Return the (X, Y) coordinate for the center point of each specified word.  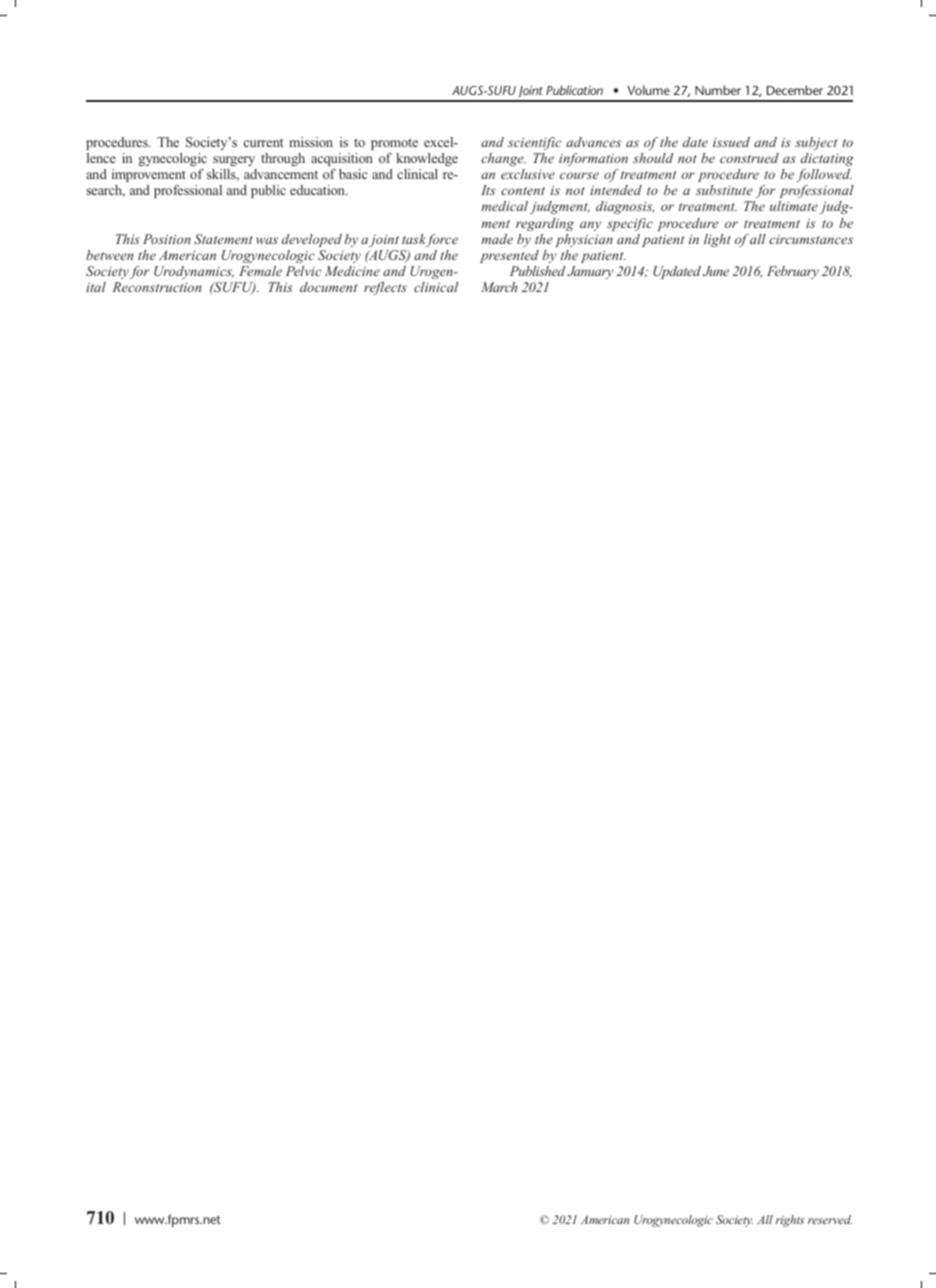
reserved (830, 1219)
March (499, 287)
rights (790, 1221)
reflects (385, 288)
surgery (234, 161)
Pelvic (303, 271)
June (716, 271)
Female (260, 271)
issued (731, 142)
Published (537, 271)
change (503, 159)
